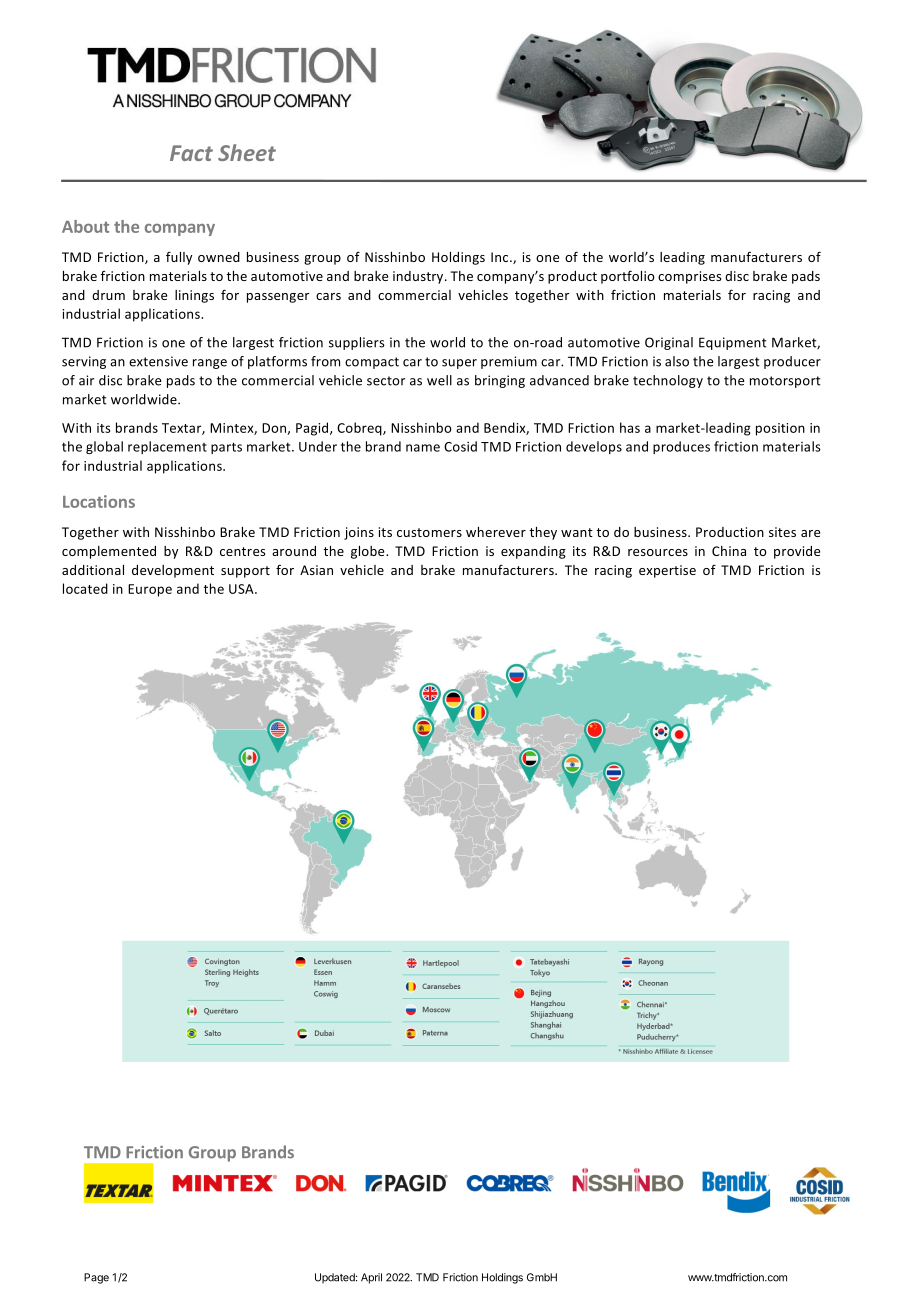 This image has height=1308, width=924. Describe the element at coordinates (371, 1278) in the image. I see `April` at that location.
